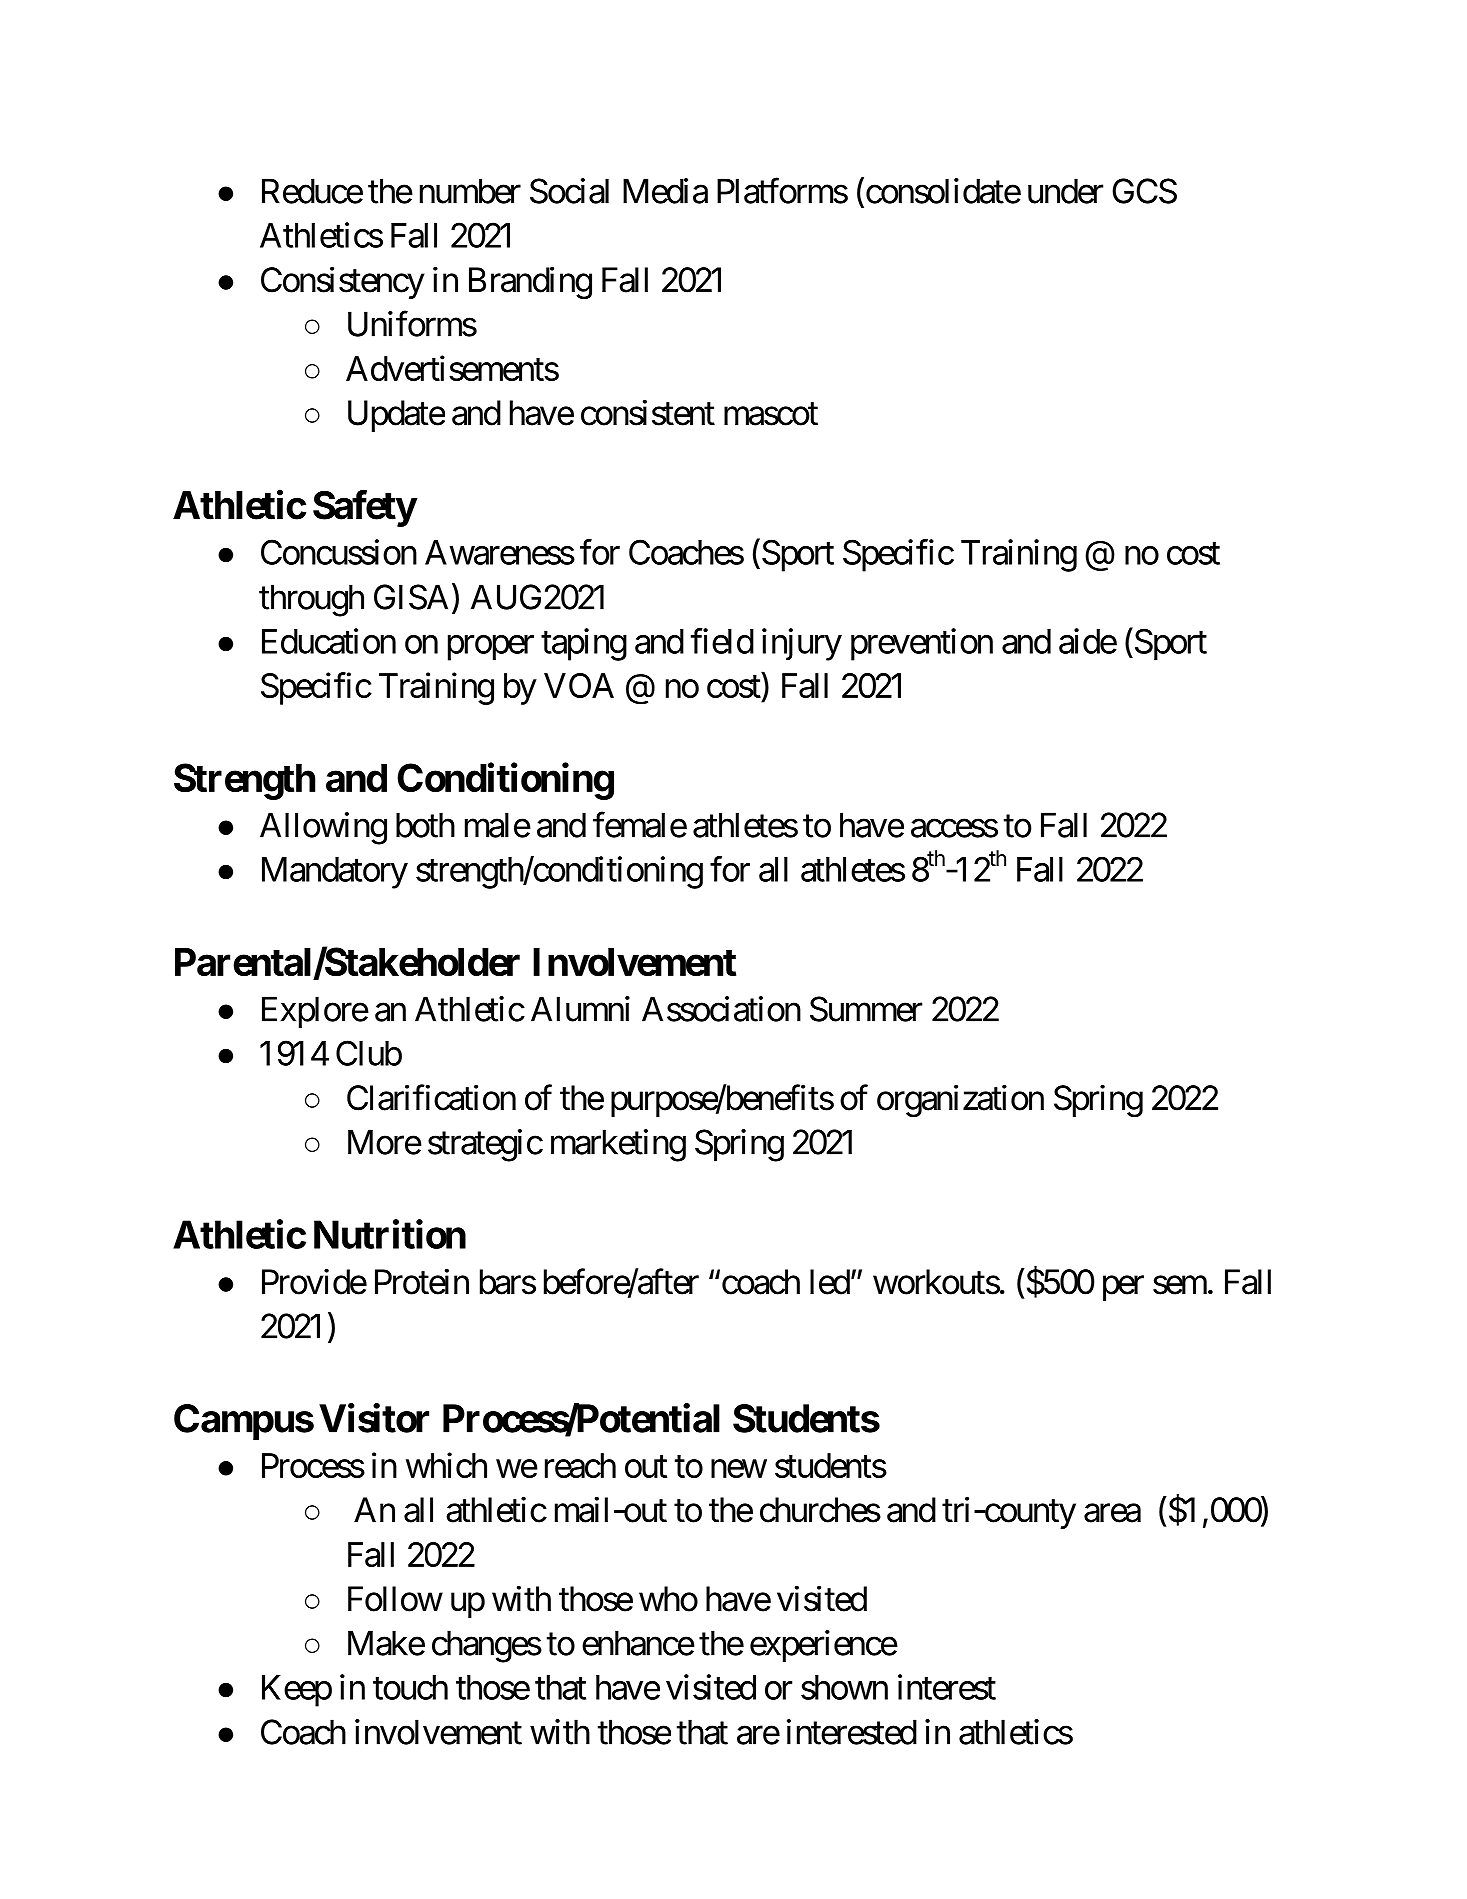 The height and width of the screenshot is (1899, 1467). What do you see at coordinates (335, 873) in the screenshot?
I see `Mandatory` at bounding box center [335, 873].
